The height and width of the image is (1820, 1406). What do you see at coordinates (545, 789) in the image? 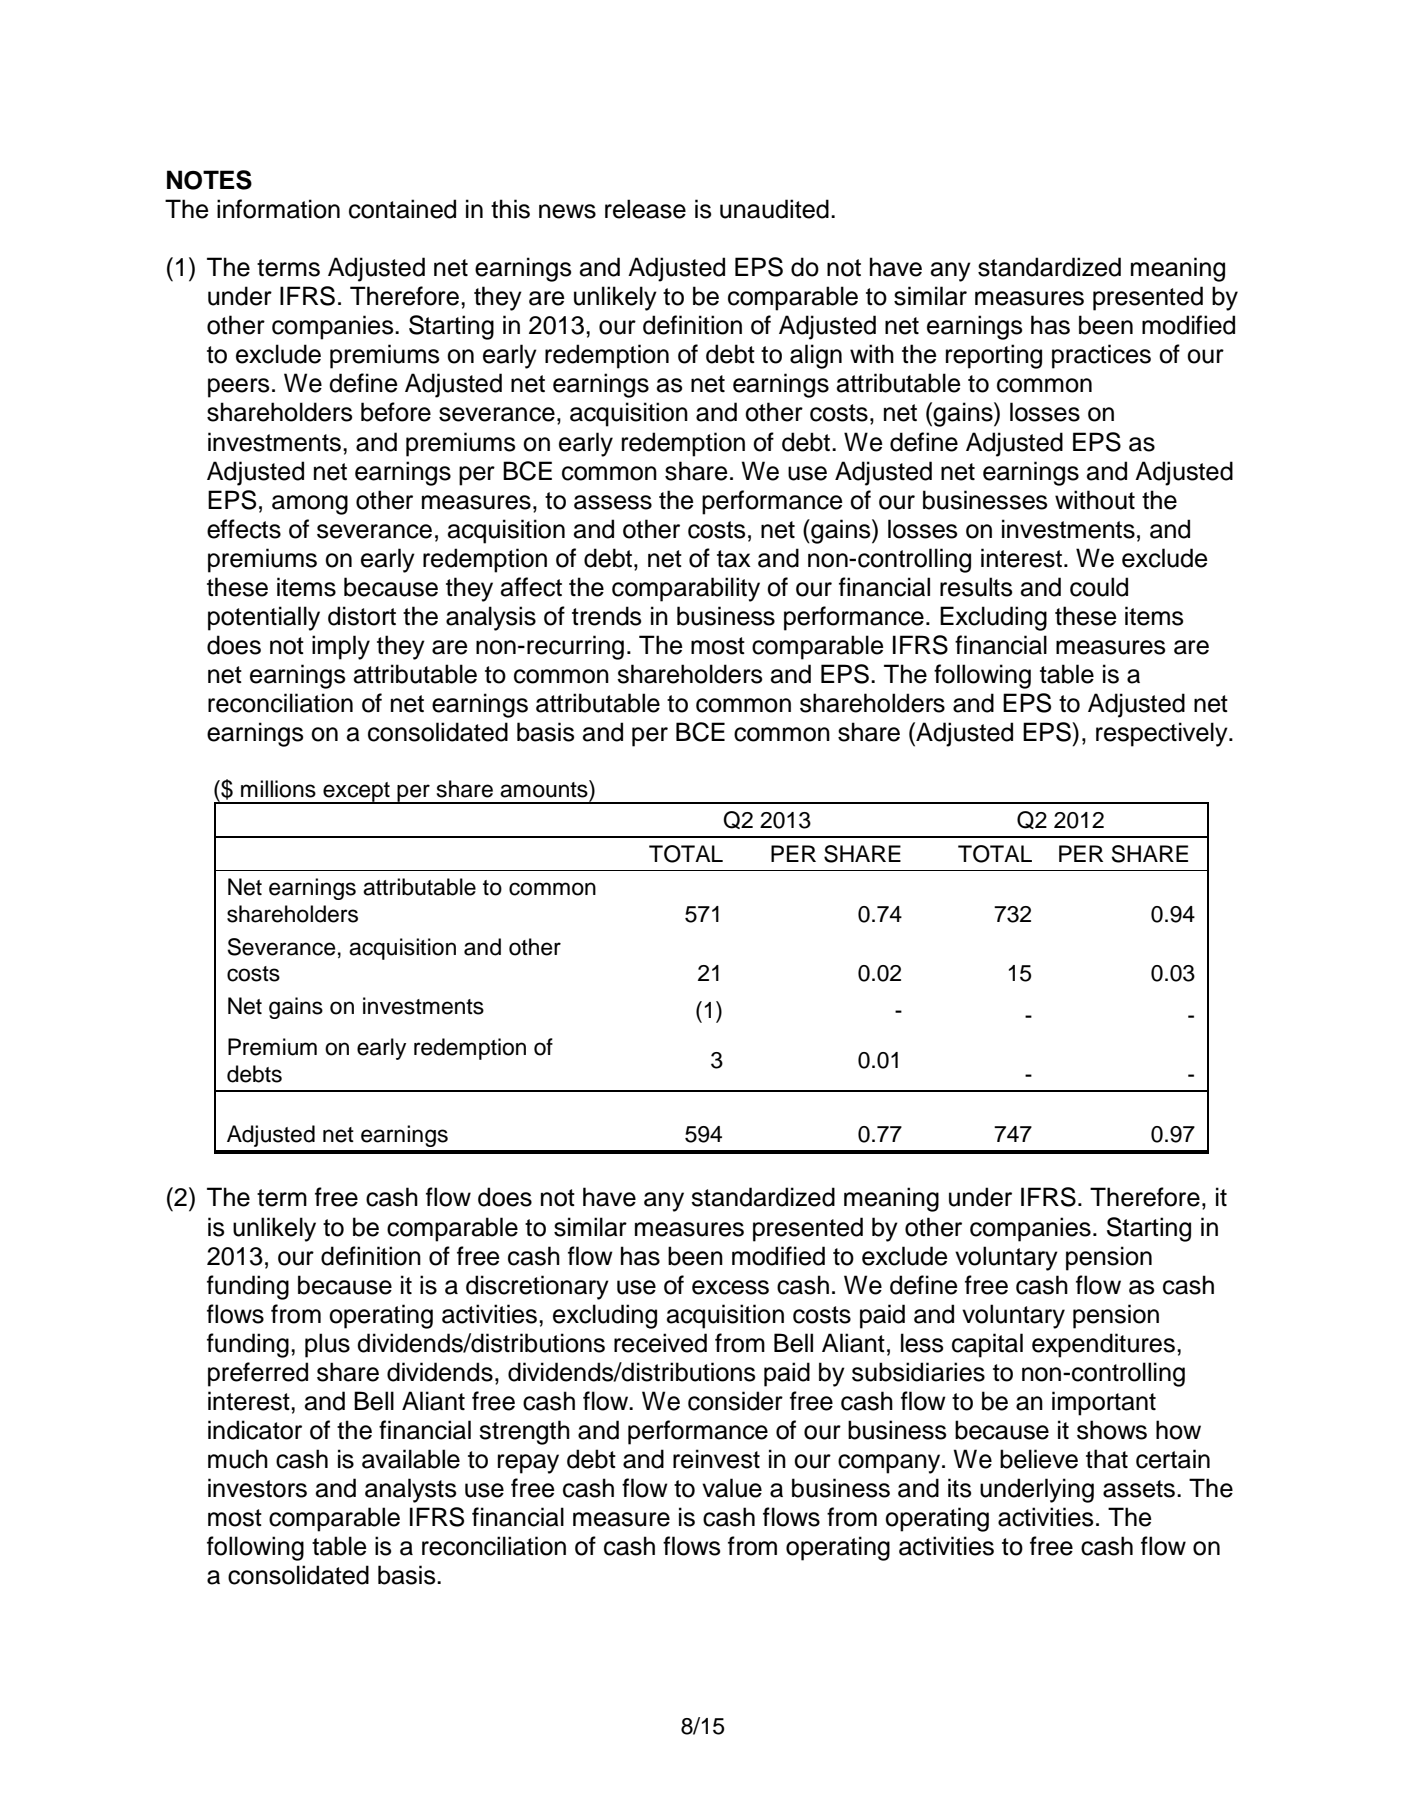
I see `amounts` at bounding box center [545, 789].
